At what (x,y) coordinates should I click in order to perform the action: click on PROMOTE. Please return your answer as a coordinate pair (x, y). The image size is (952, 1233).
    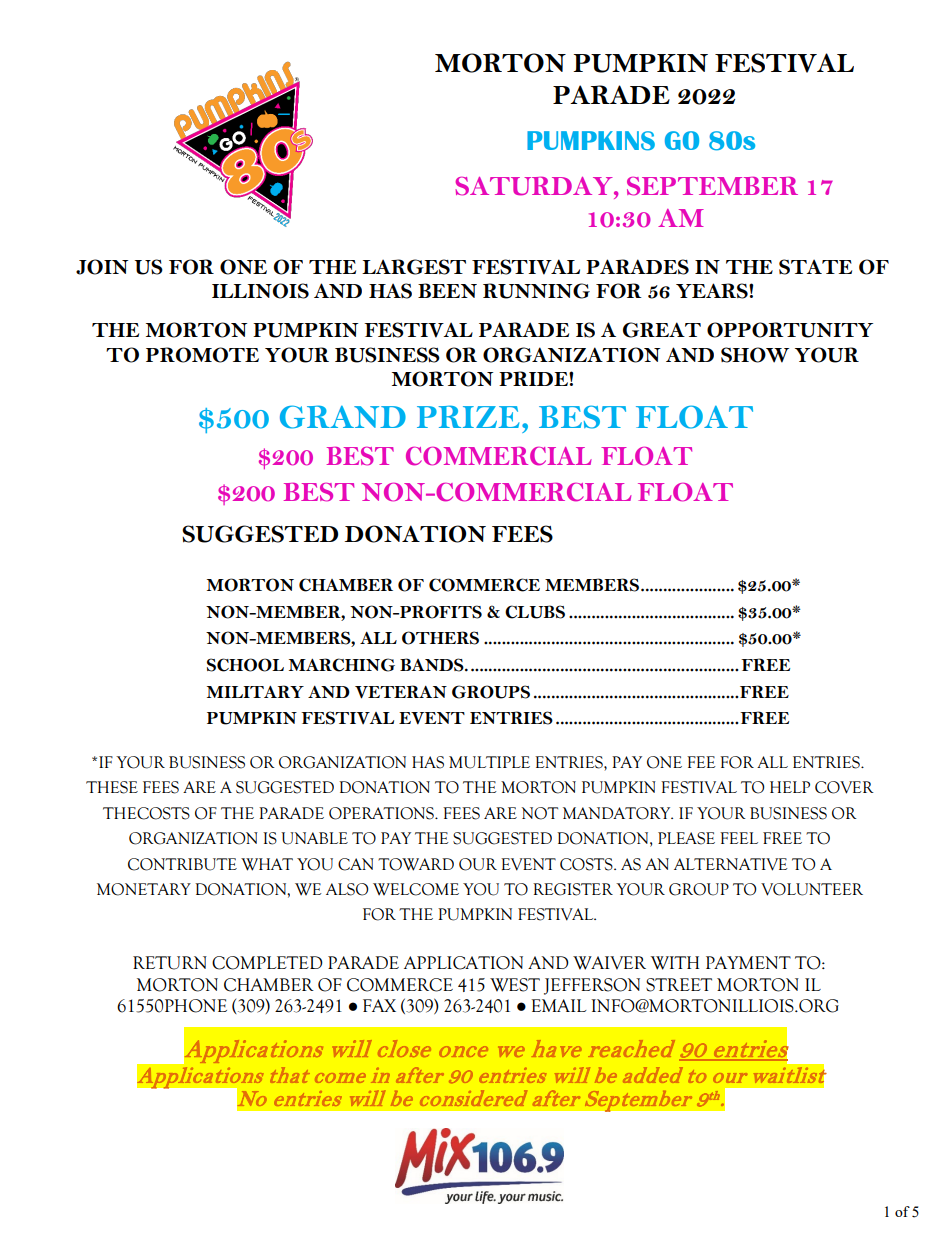
    Looking at the image, I should click on (202, 355).
